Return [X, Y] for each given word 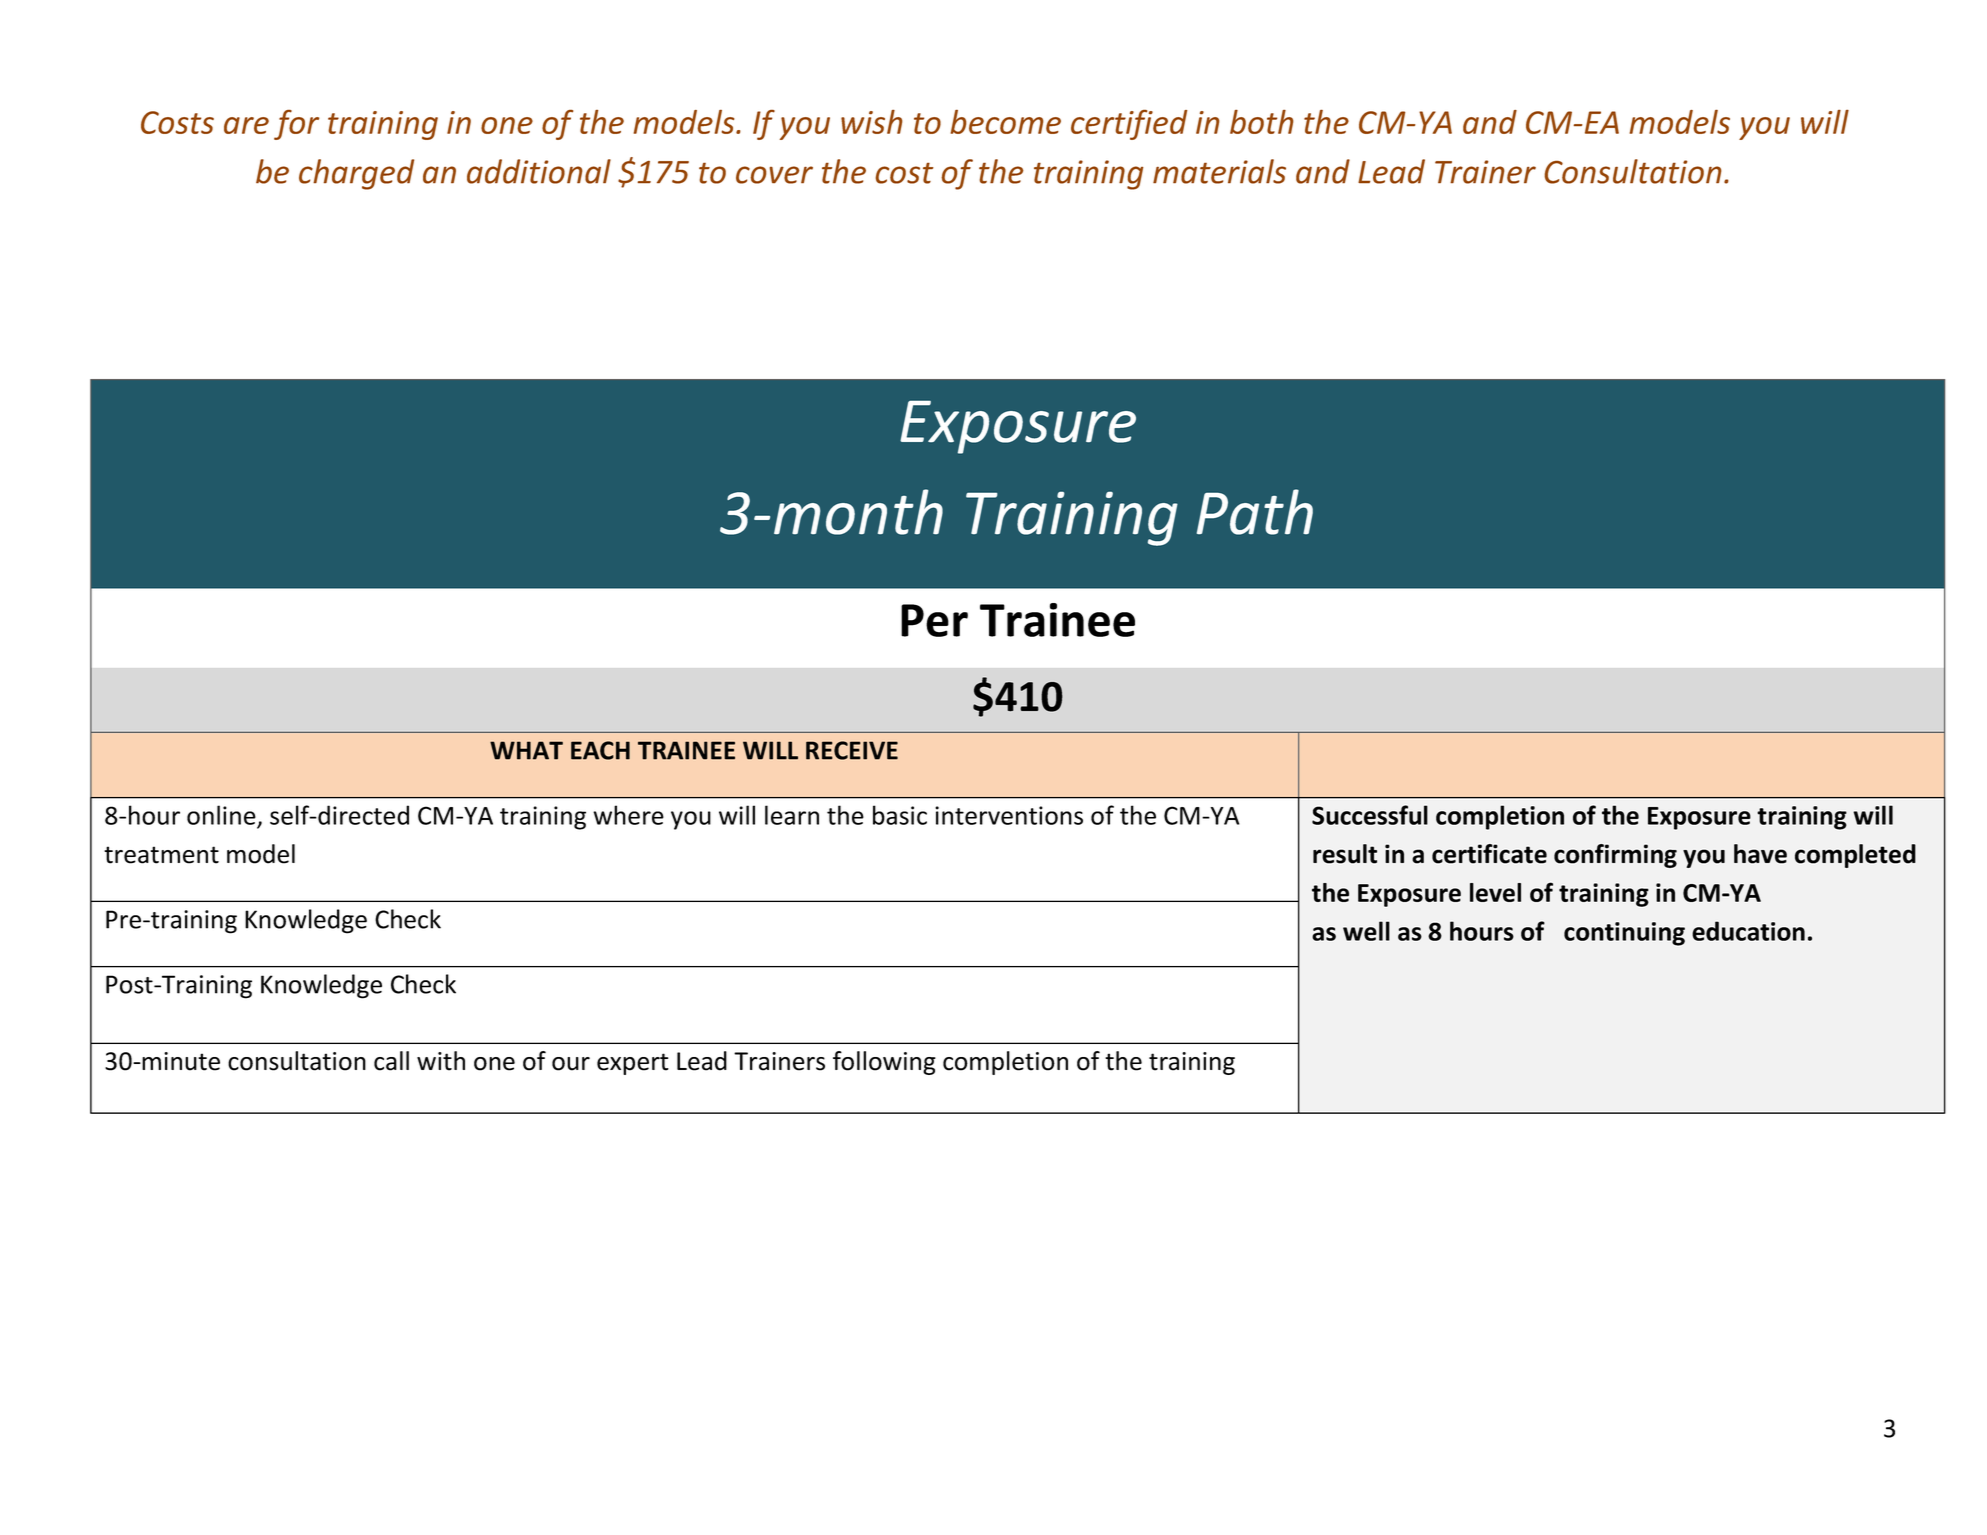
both [1261, 121]
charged [356, 174]
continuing [1624, 934]
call [391, 1061]
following [884, 1063]
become [1006, 121]
